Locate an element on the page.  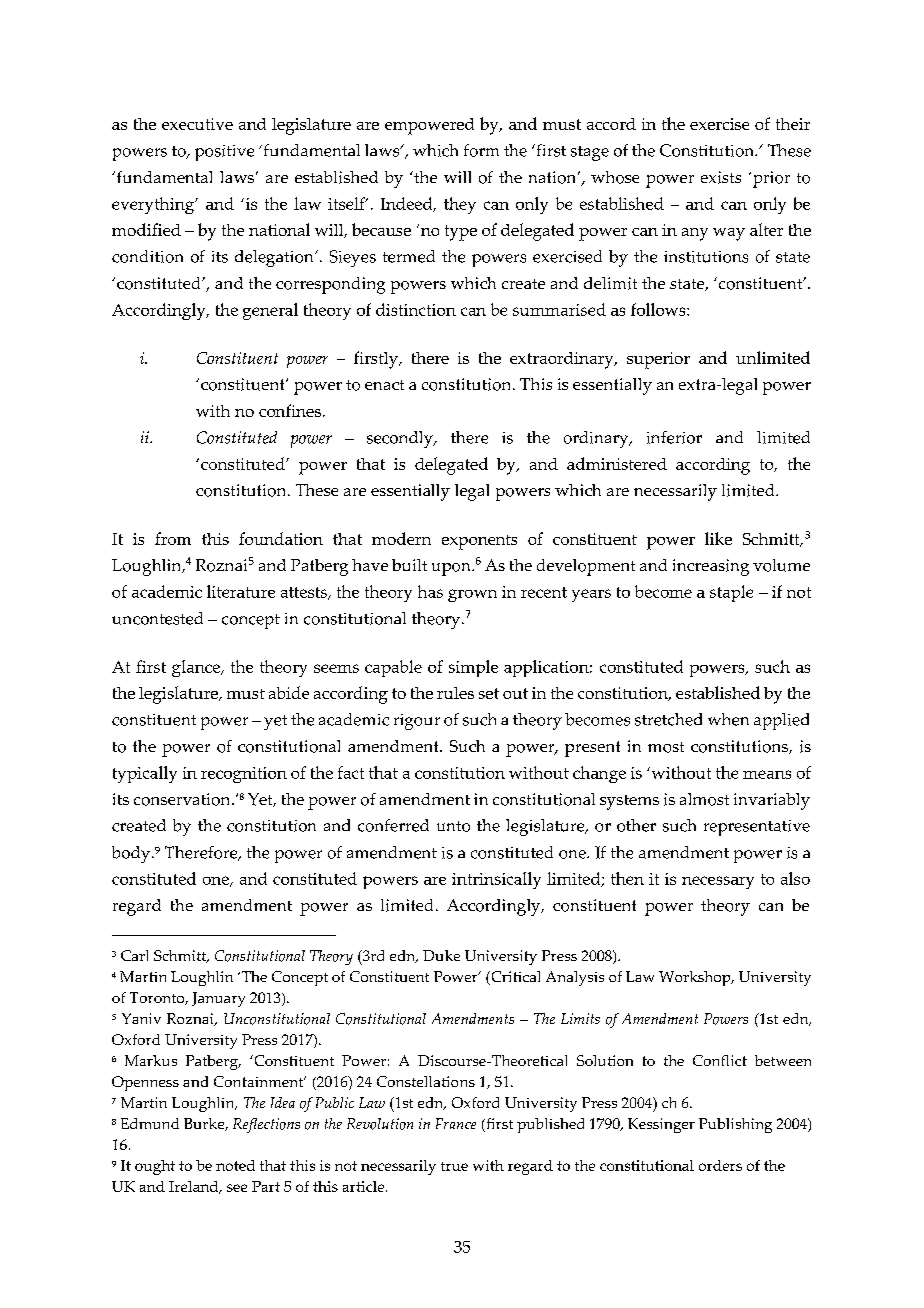
noted is located at coordinates (235, 1165).
